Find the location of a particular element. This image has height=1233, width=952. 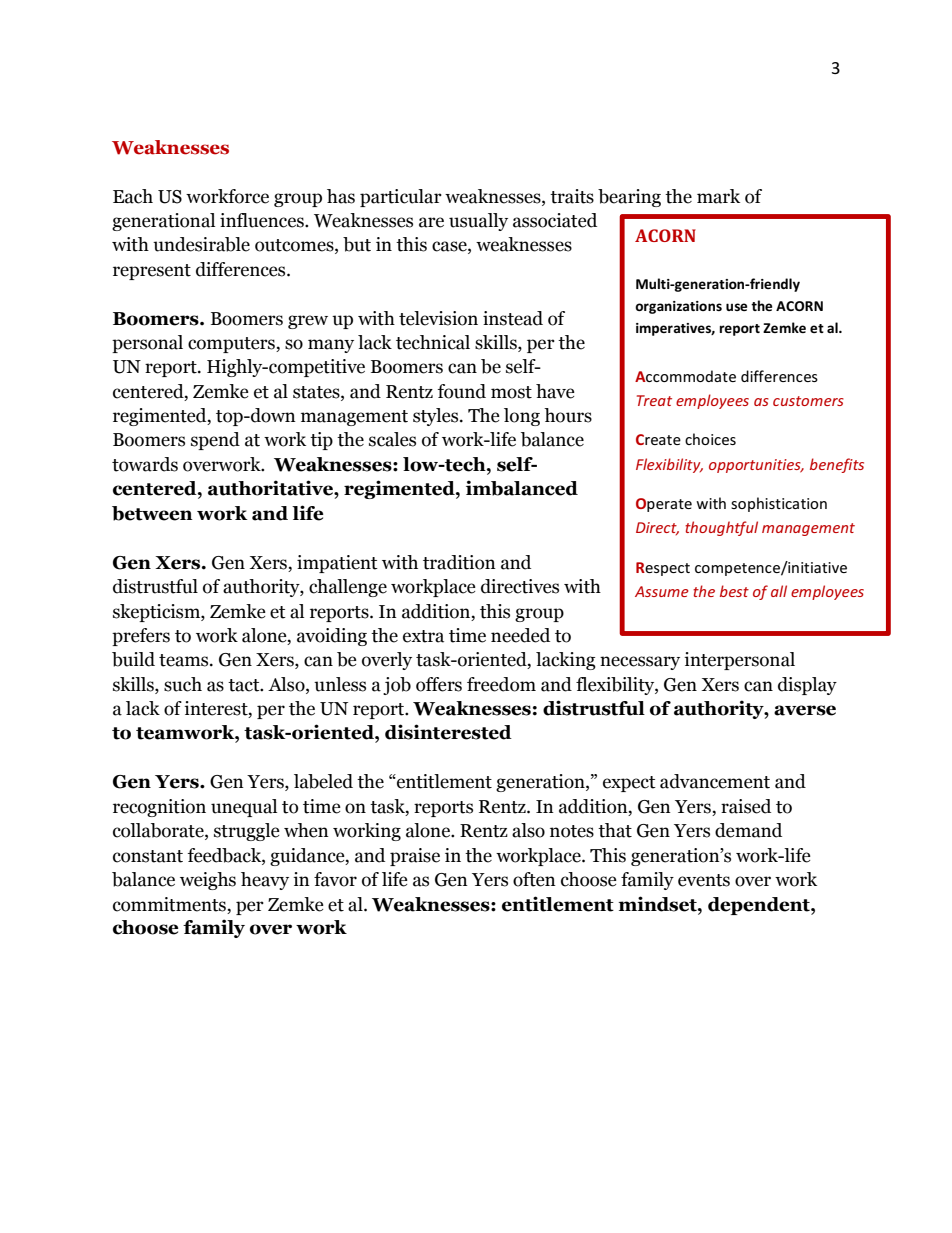

influences is located at coordinates (263, 220).
